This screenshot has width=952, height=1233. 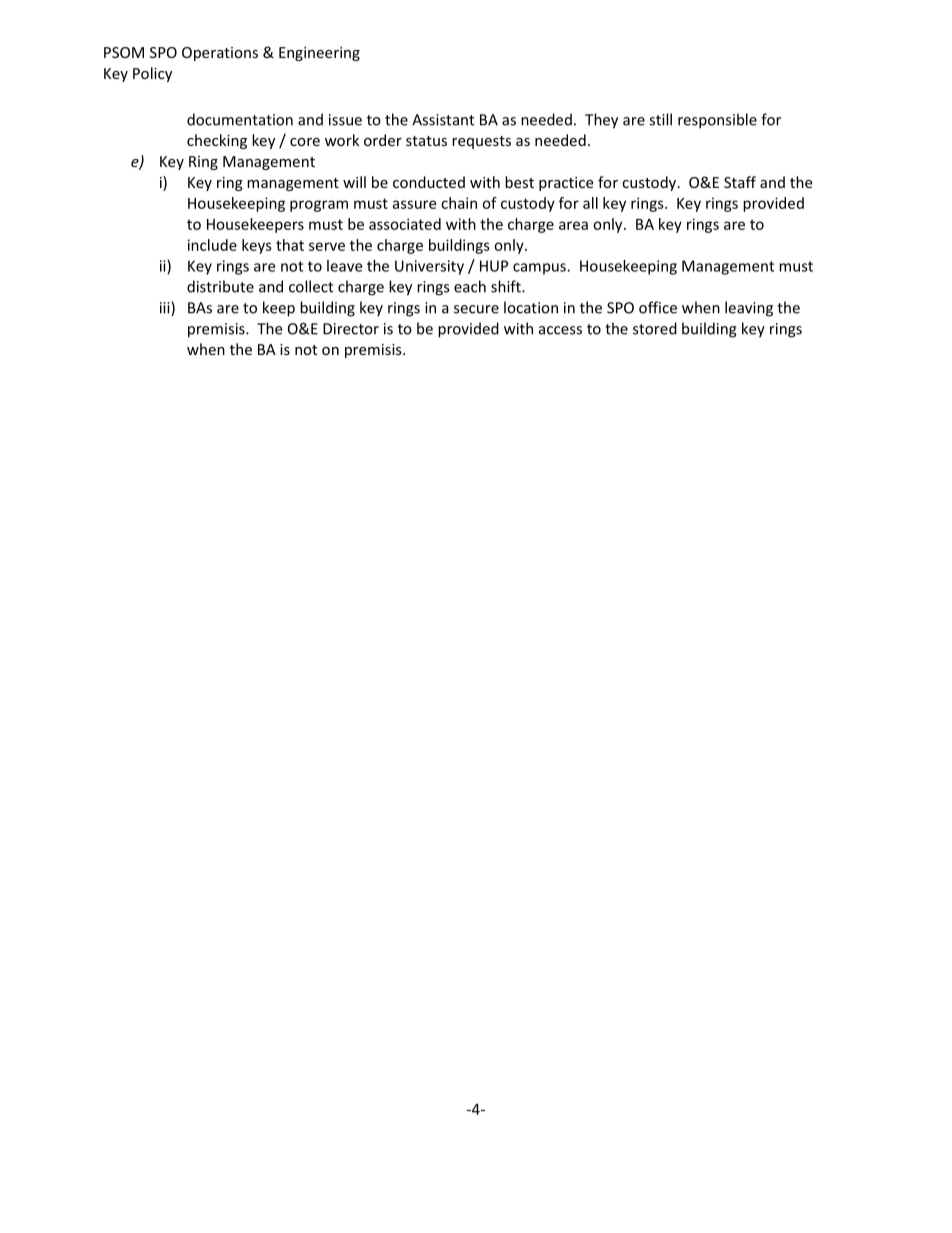 I want to click on still, so click(x=660, y=119).
